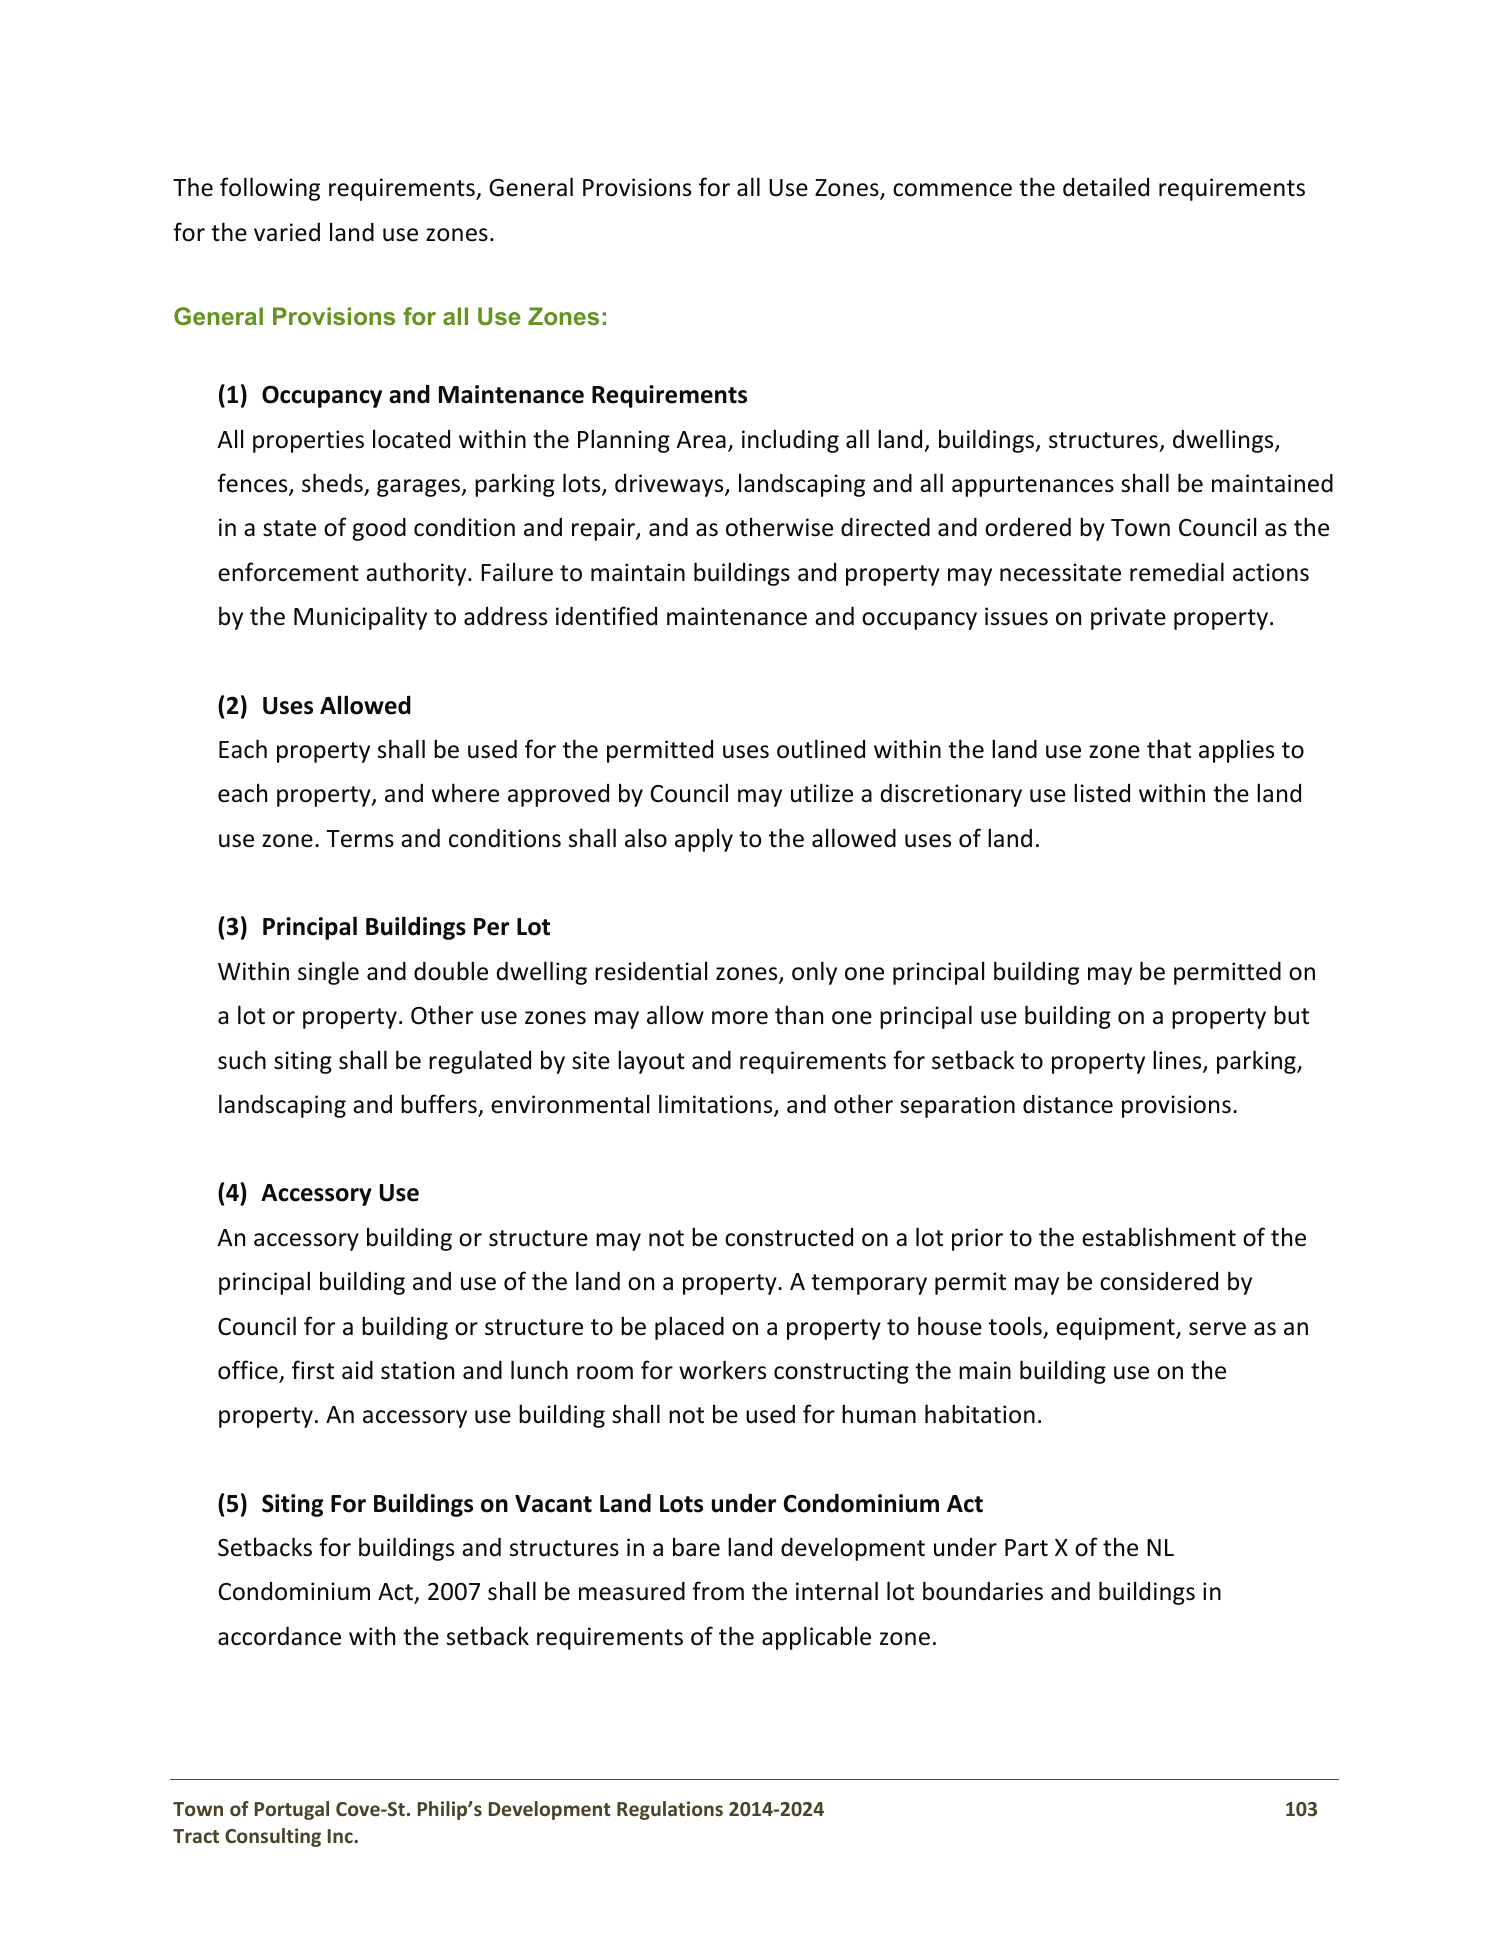 This image has width=1497, height=1937. Describe the element at coordinates (1102, 793) in the image. I see `listed` at that location.
